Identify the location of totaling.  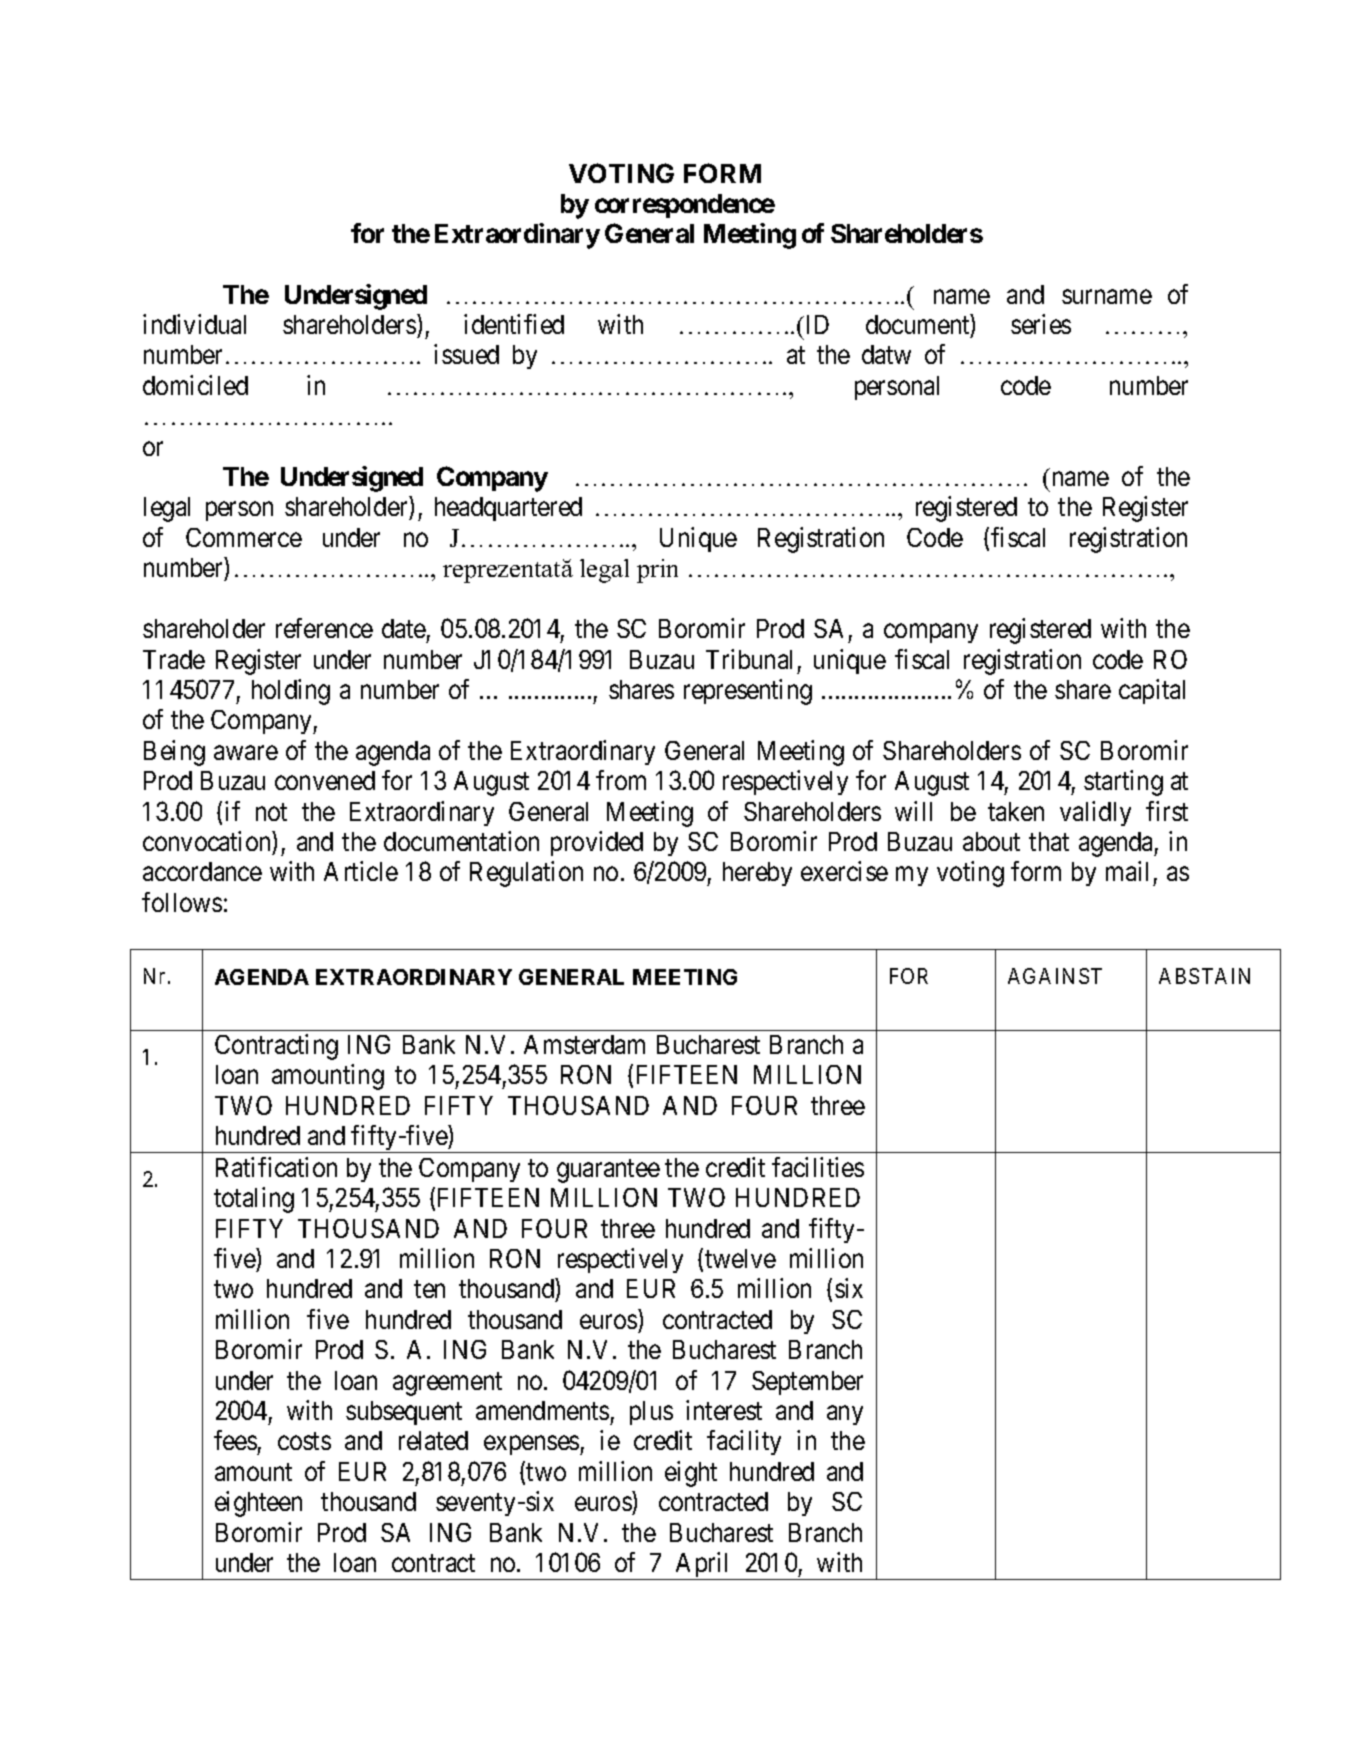
(254, 1200).
